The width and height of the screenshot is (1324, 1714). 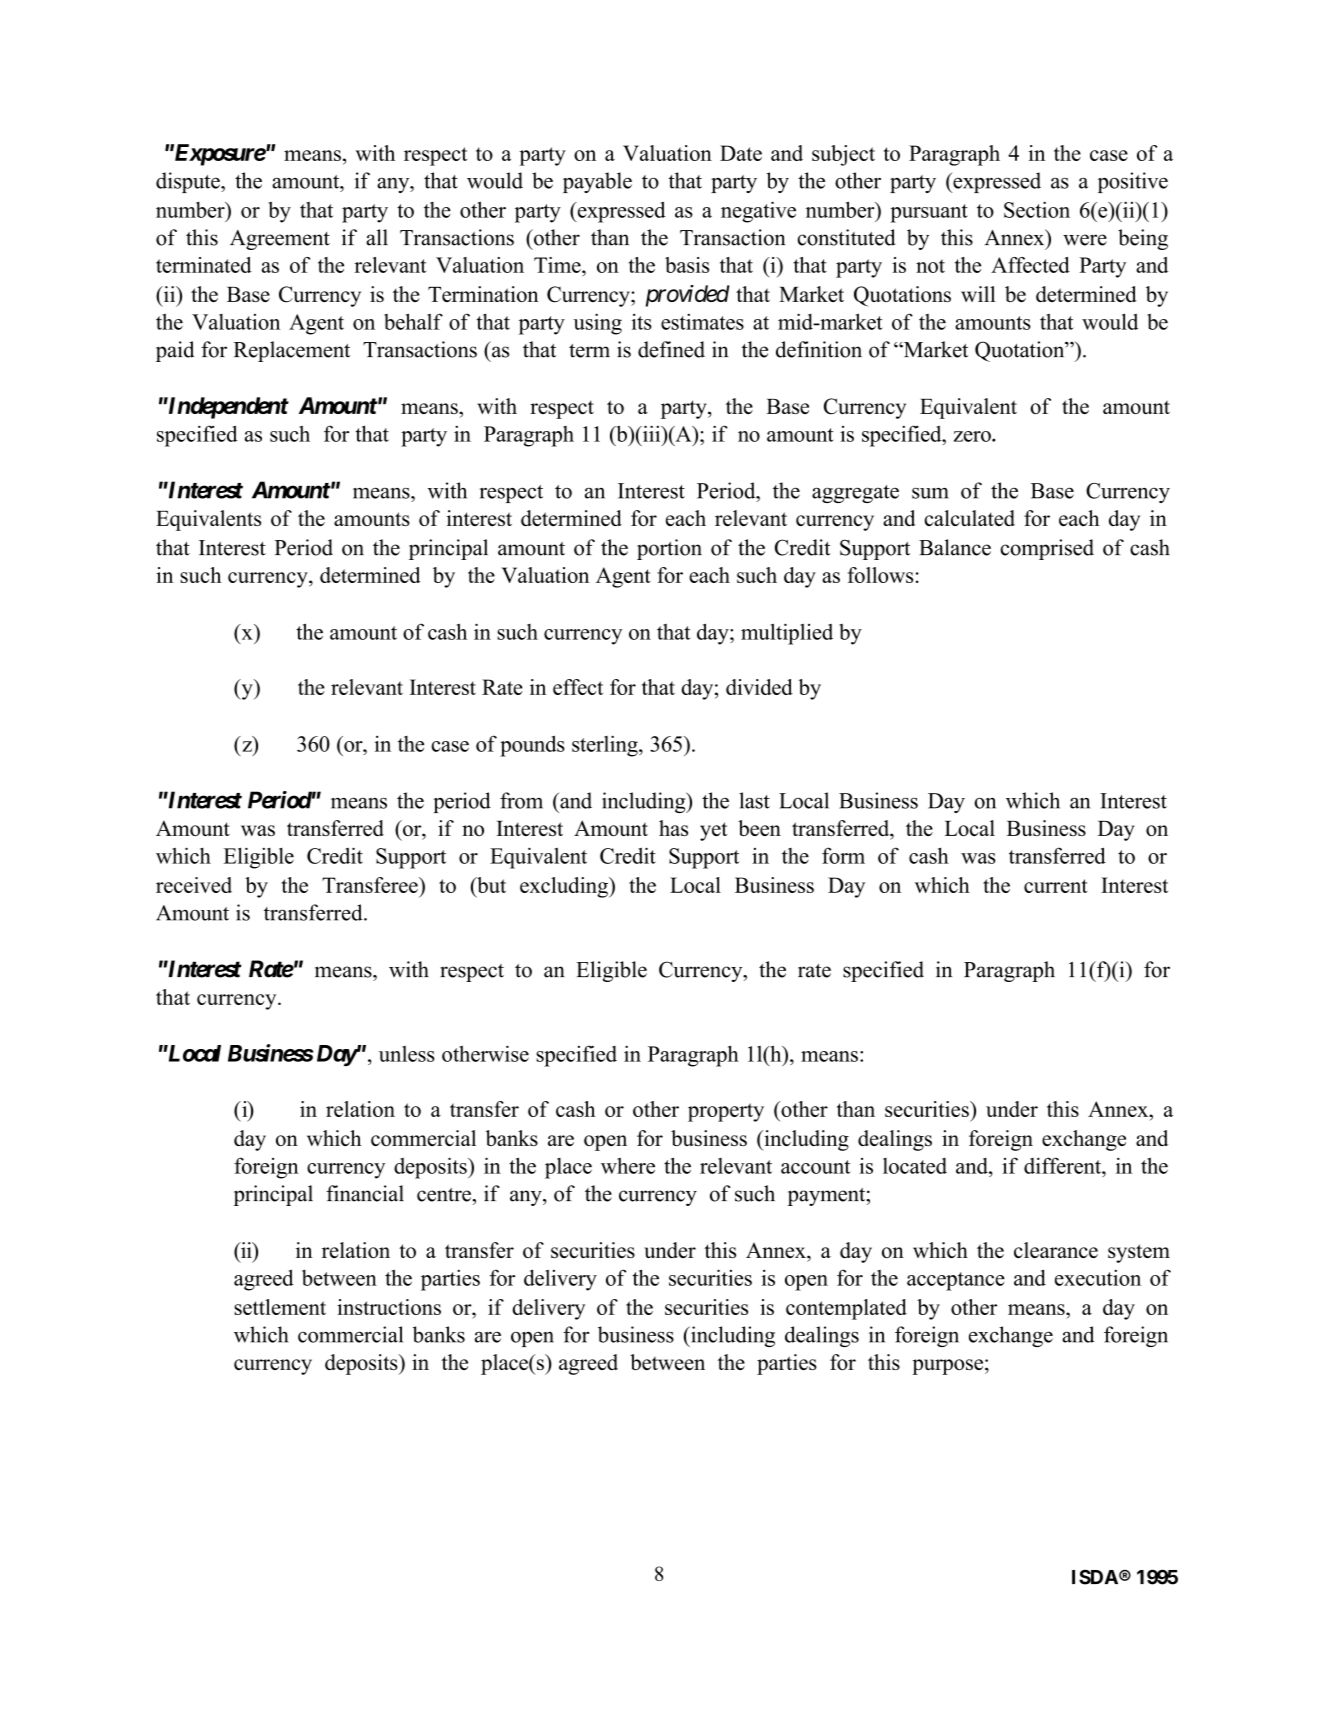 I want to click on pounds, so click(x=532, y=746).
